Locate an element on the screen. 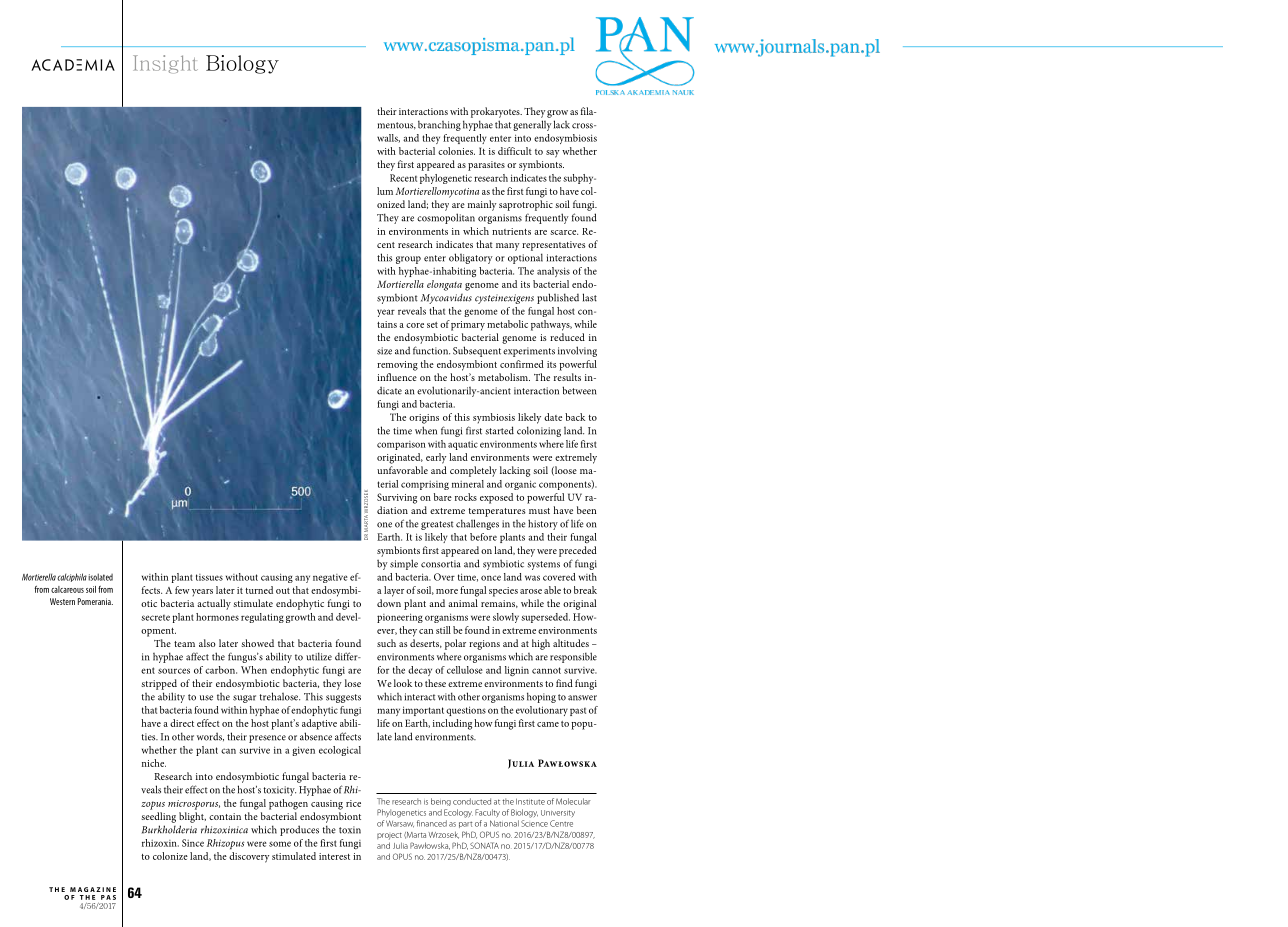 This screenshot has height=927, width=1288. size is located at coordinates (384, 351).
